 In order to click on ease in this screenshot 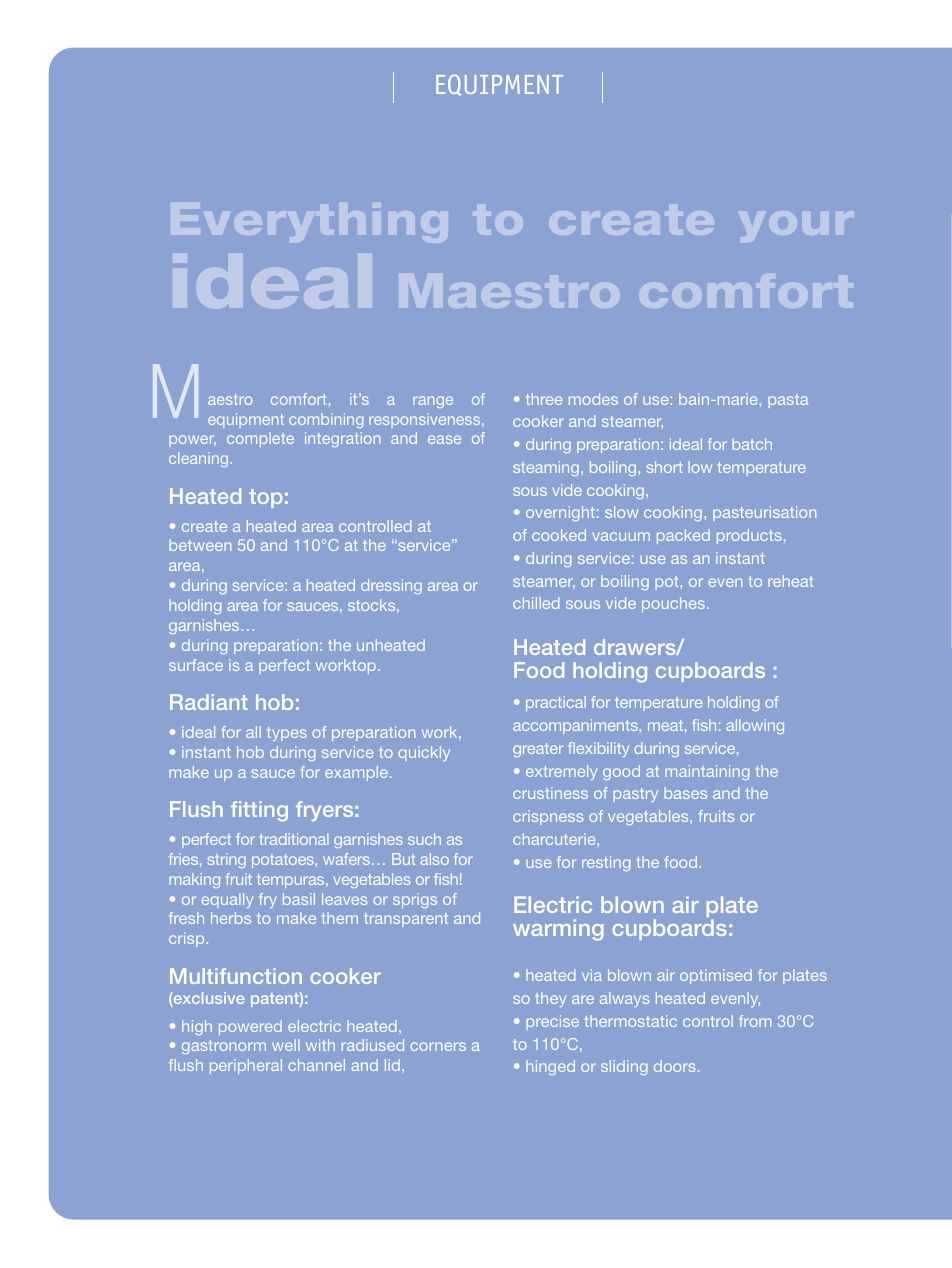, I will do `click(444, 439)`.
